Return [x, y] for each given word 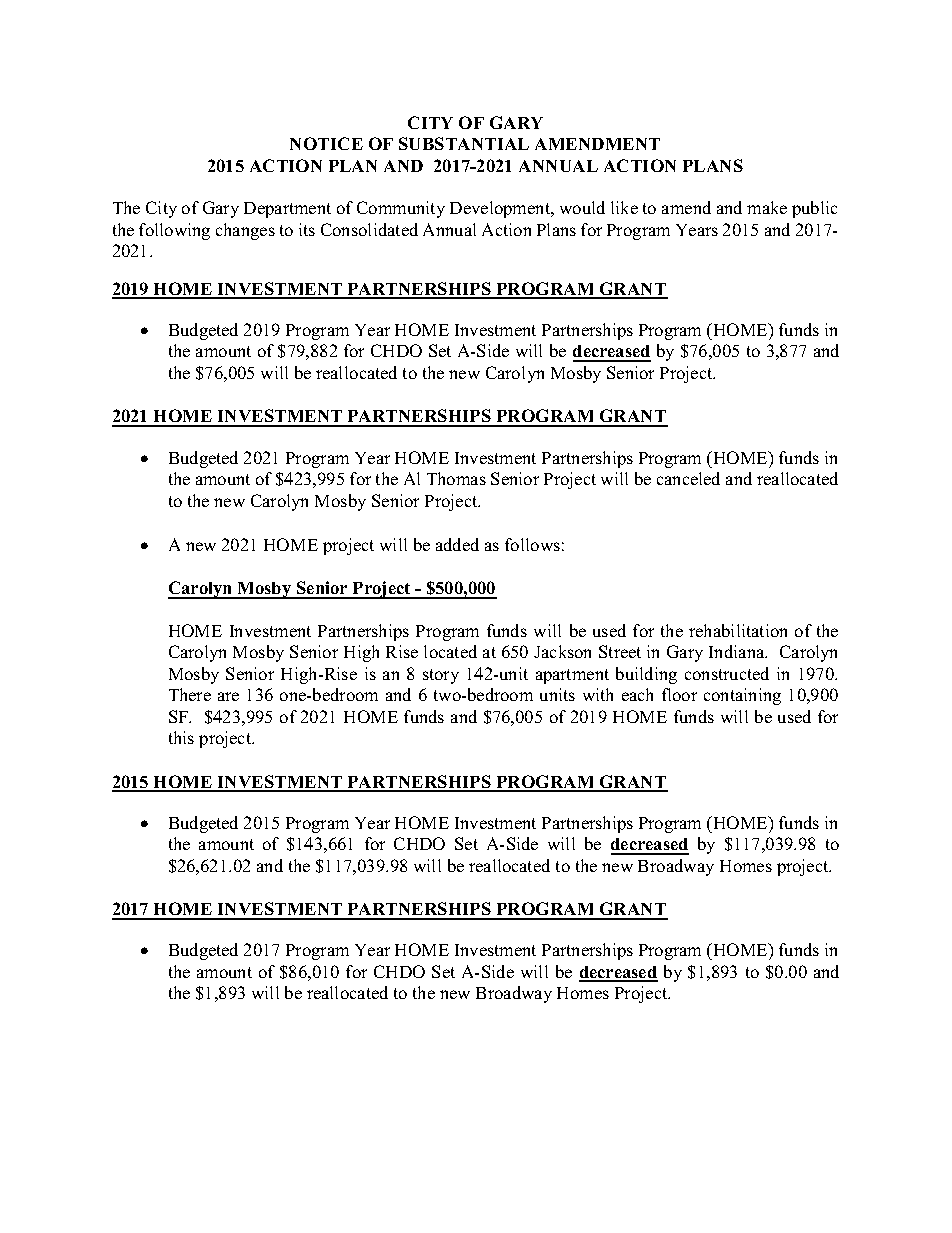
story [441, 676]
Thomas [456, 478]
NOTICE [326, 143]
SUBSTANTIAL [464, 143]
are [228, 696]
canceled [688, 478]
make [767, 207]
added [457, 544]
